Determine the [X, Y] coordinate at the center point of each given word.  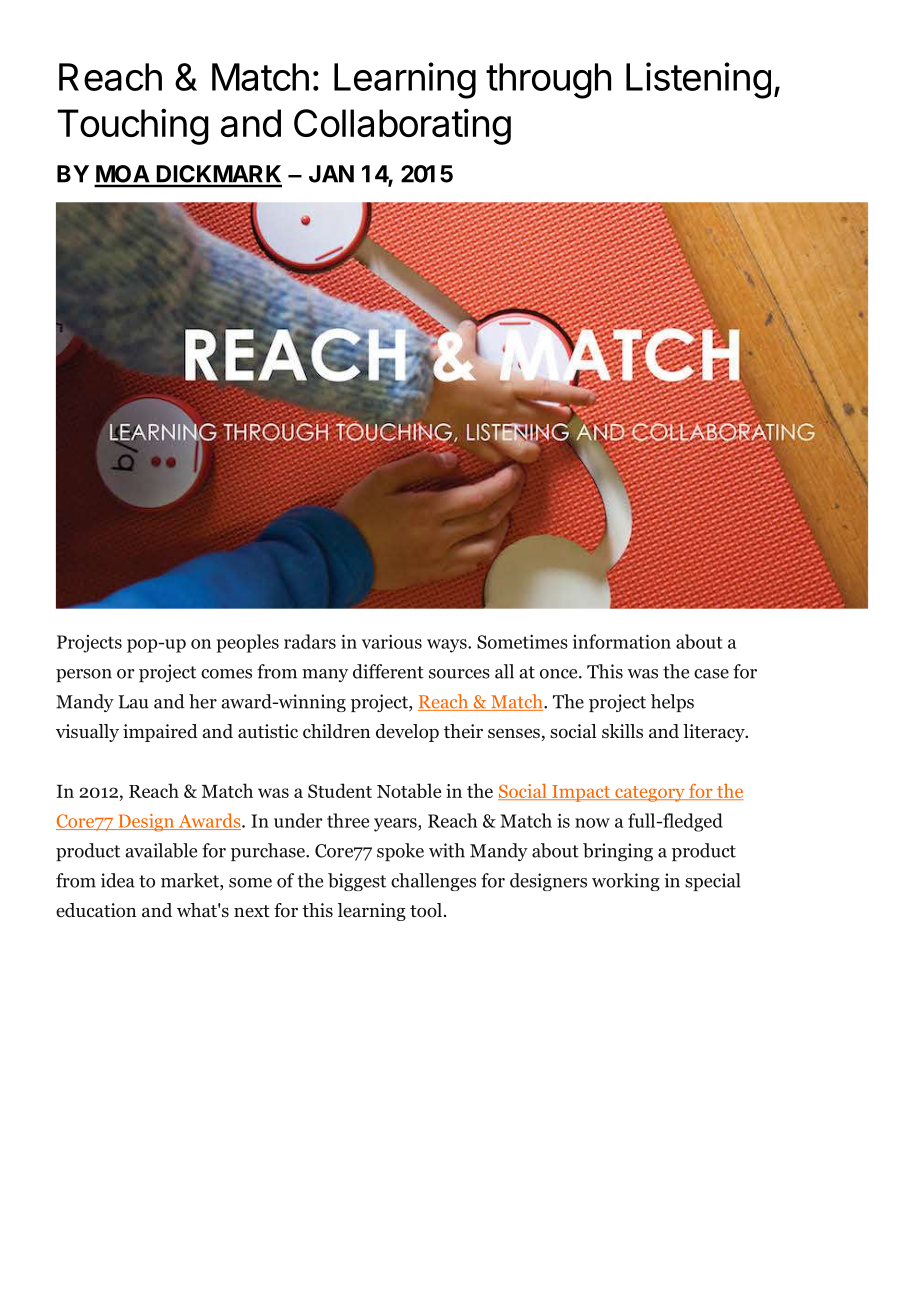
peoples [248, 643]
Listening [698, 80]
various [392, 641]
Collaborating [402, 126]
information [622, 641]
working [626, 882]
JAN [331, 174]
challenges [433, 882]
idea [118, 880]
